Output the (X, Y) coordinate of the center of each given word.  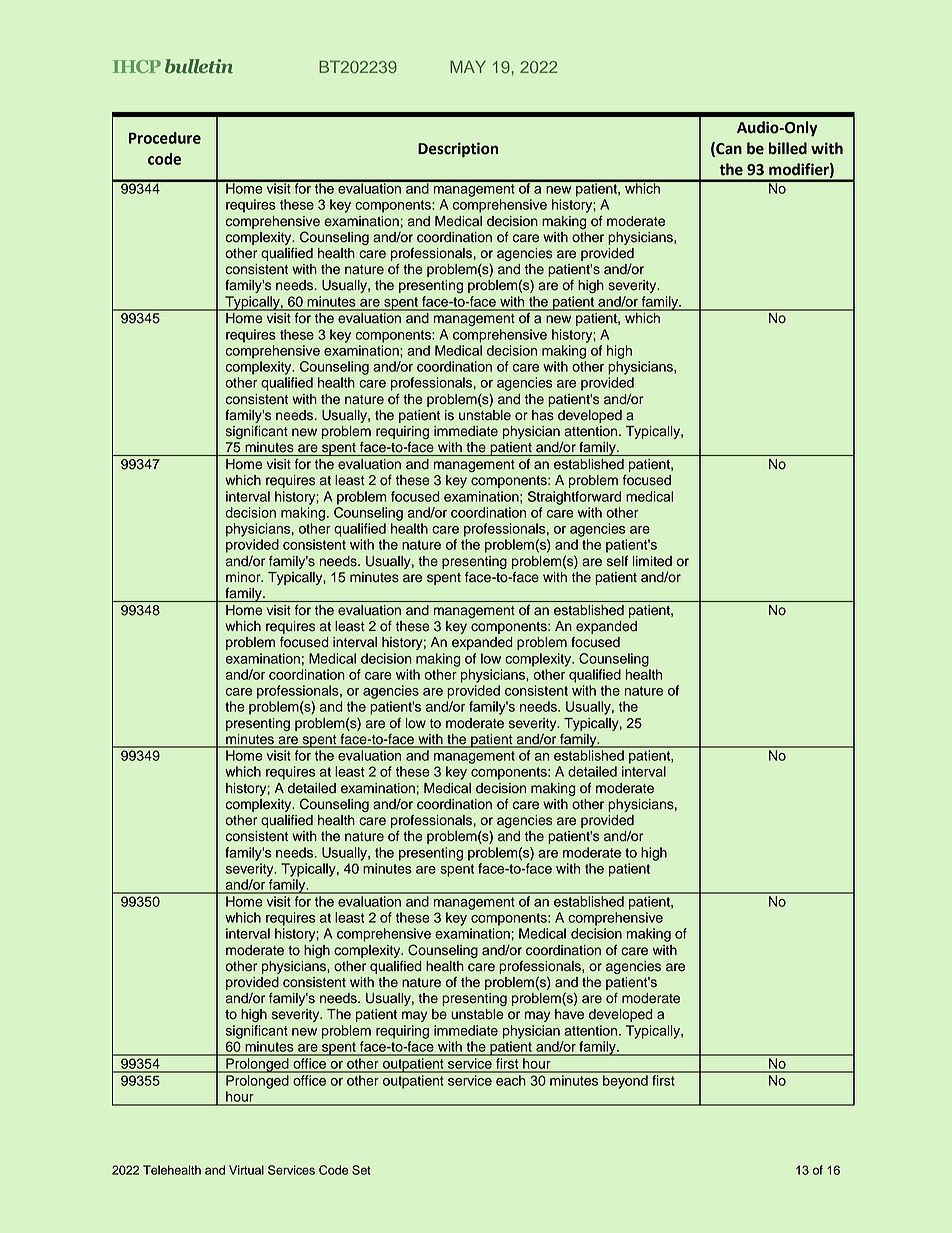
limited (652, 561)
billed (788, 148)
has (543, 415)
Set (361, 1170)
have (569, 1014)
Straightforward (574, 498)
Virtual (246, 1170)
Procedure (165, 138)
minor (244, 577)
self (617, 561)
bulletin (199, 66)
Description (458, 150)
